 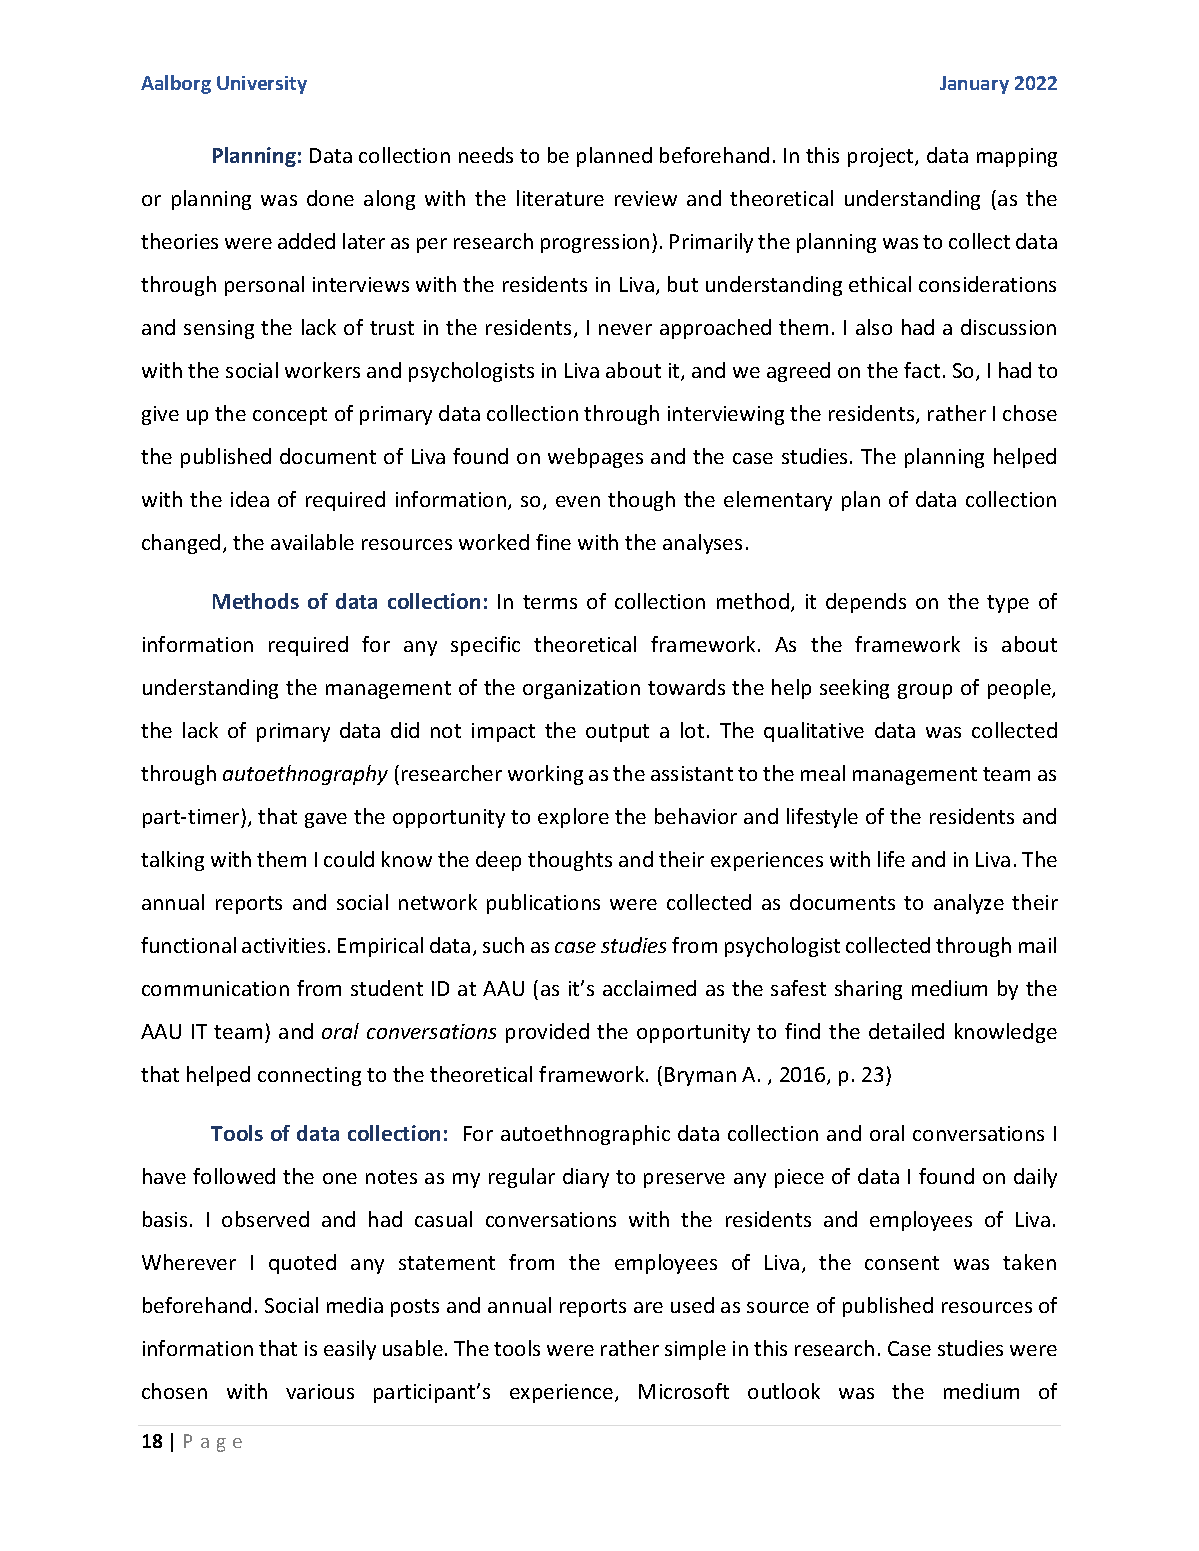 What do you see at coordinates (560, 198) in the page?
I see `literature` at bounding box center [560, 198].
